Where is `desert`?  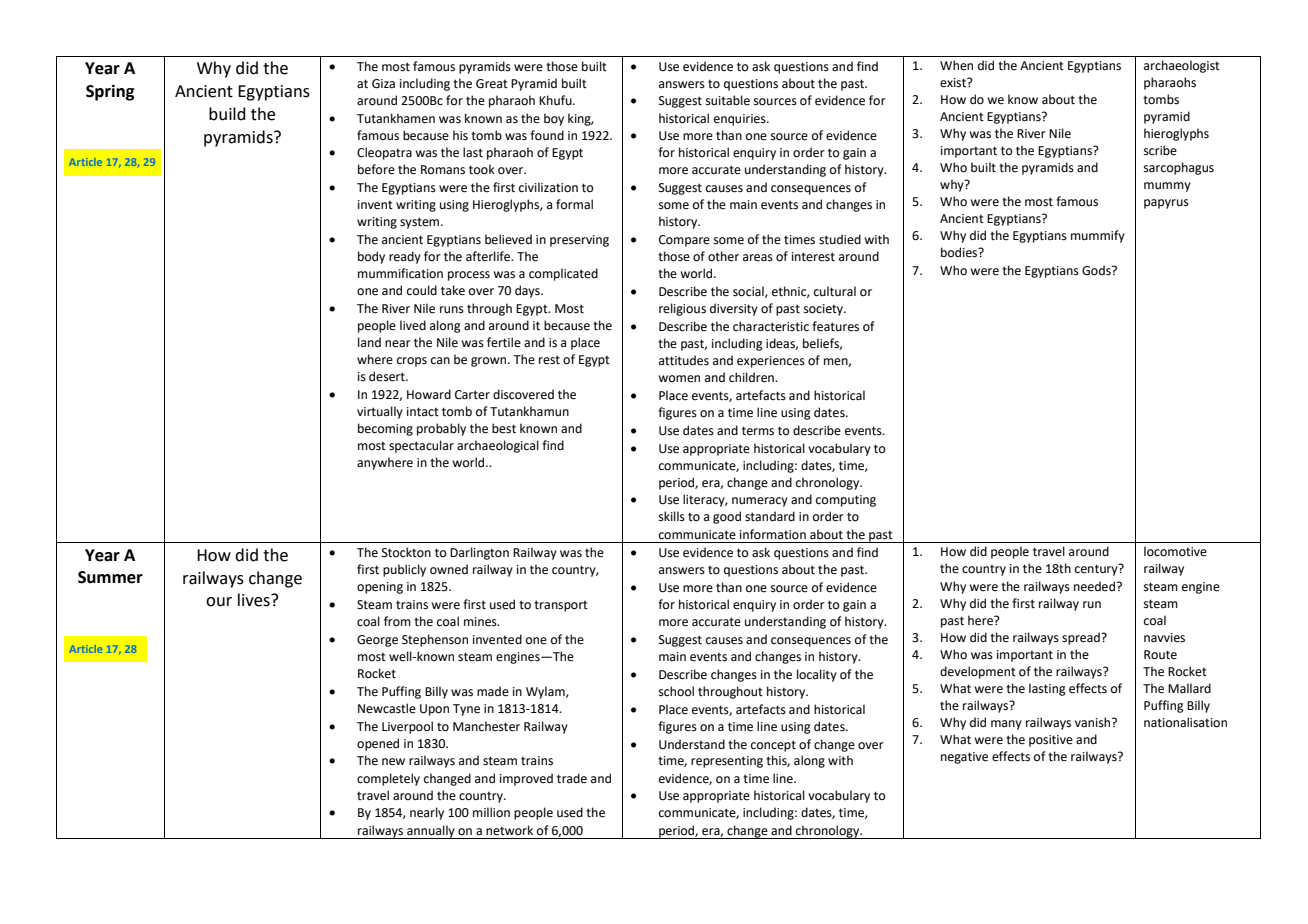 desert is located at coordinates (388, 376).
